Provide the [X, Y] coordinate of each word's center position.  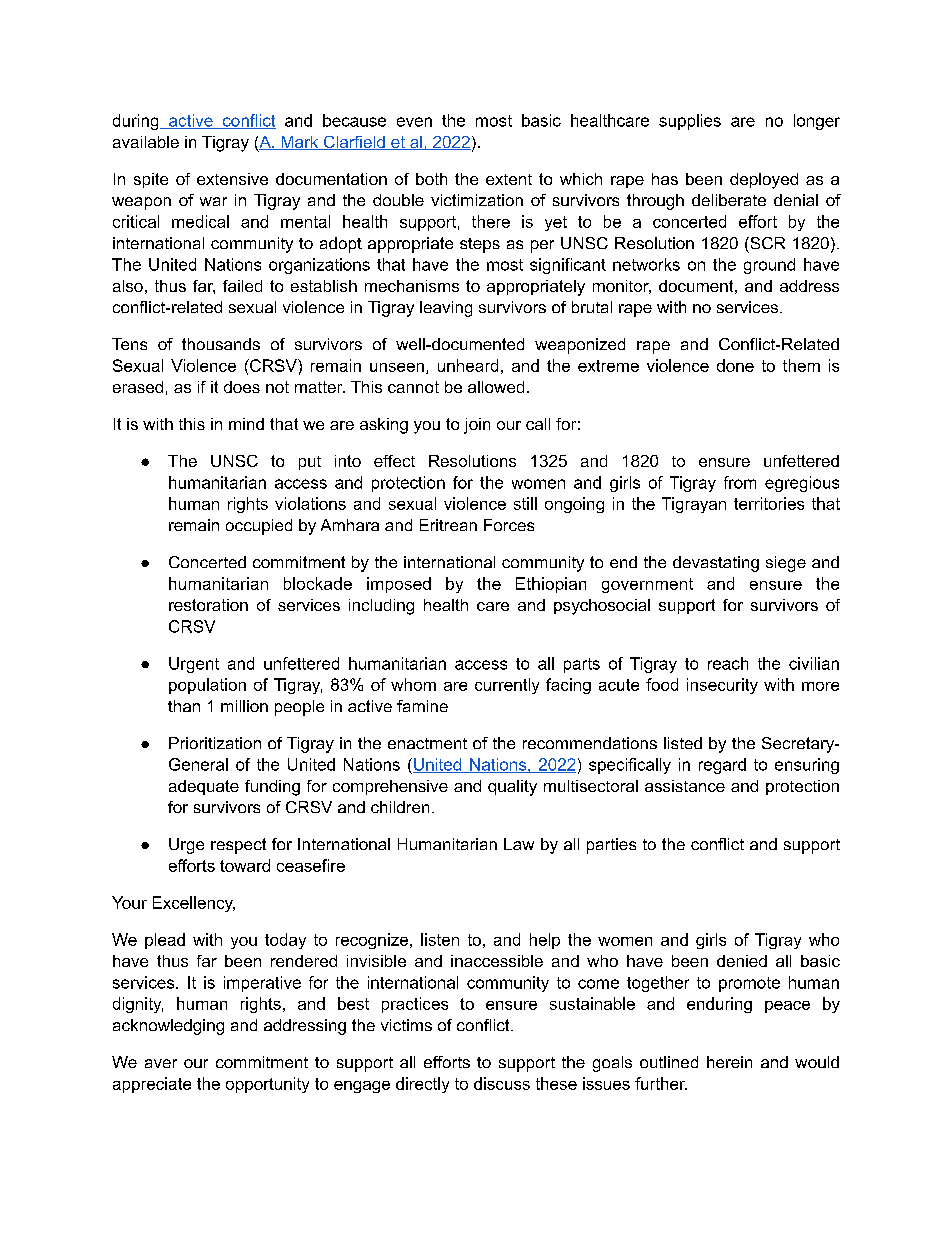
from [740, 482]
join [477, 426]
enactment [427, 743]
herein [729, 1062]
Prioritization [215, 743]
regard [722, 766]
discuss [502, 1083]
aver [161, 1063]
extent [509, 179]
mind [246, 424]
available [146, 142]
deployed [764, 181]
